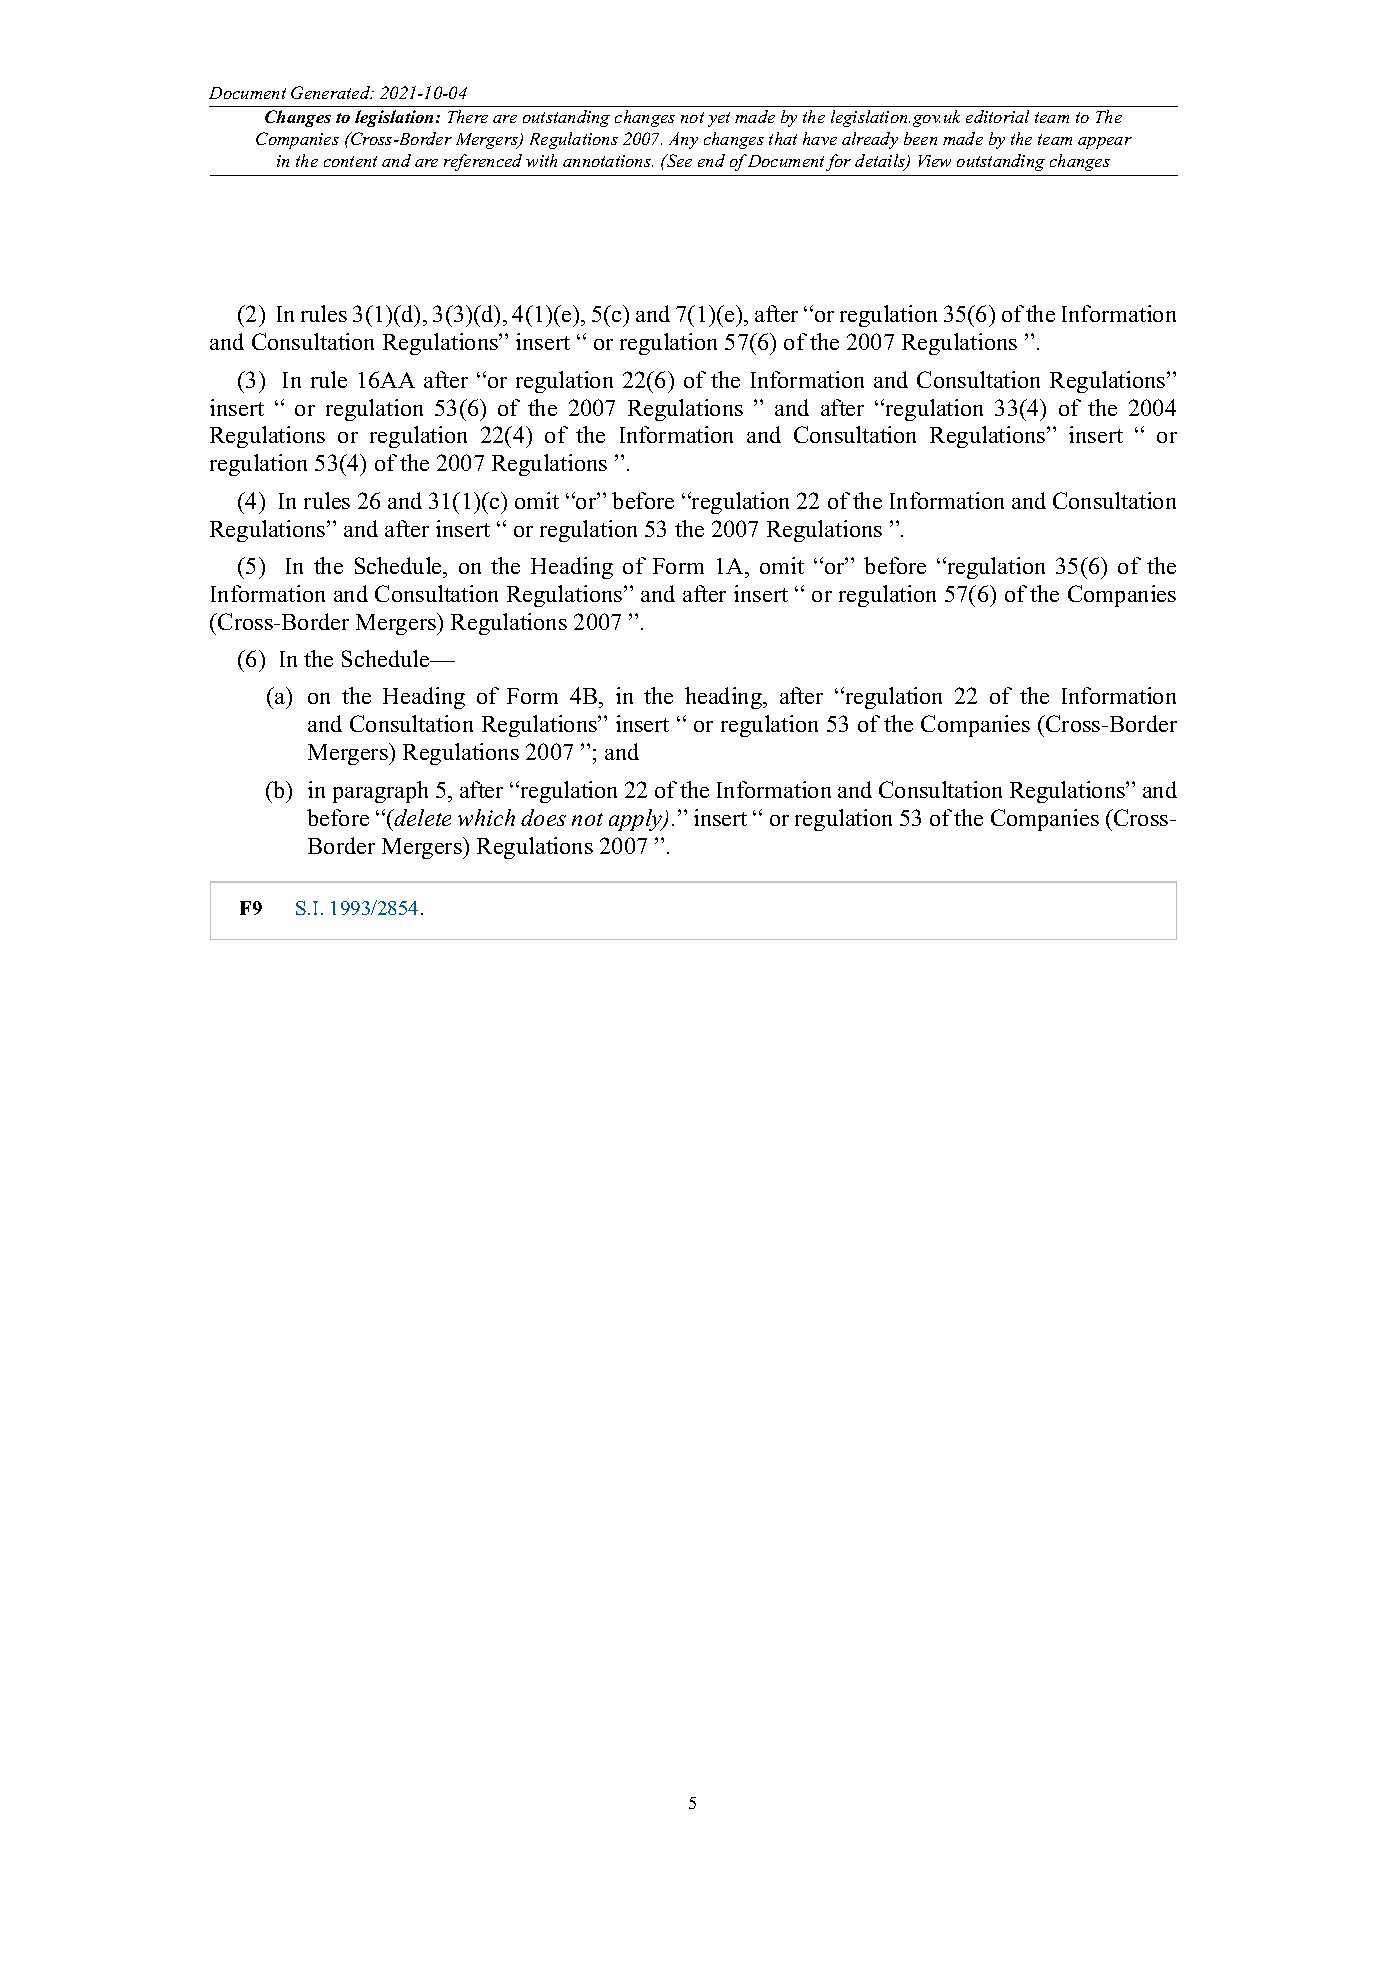 The height and width of the screenshot is (1962, 1387). What do you see at coordinates (468, 116) in the screenshot?
I see `There` at bounding box center [468, 116].
